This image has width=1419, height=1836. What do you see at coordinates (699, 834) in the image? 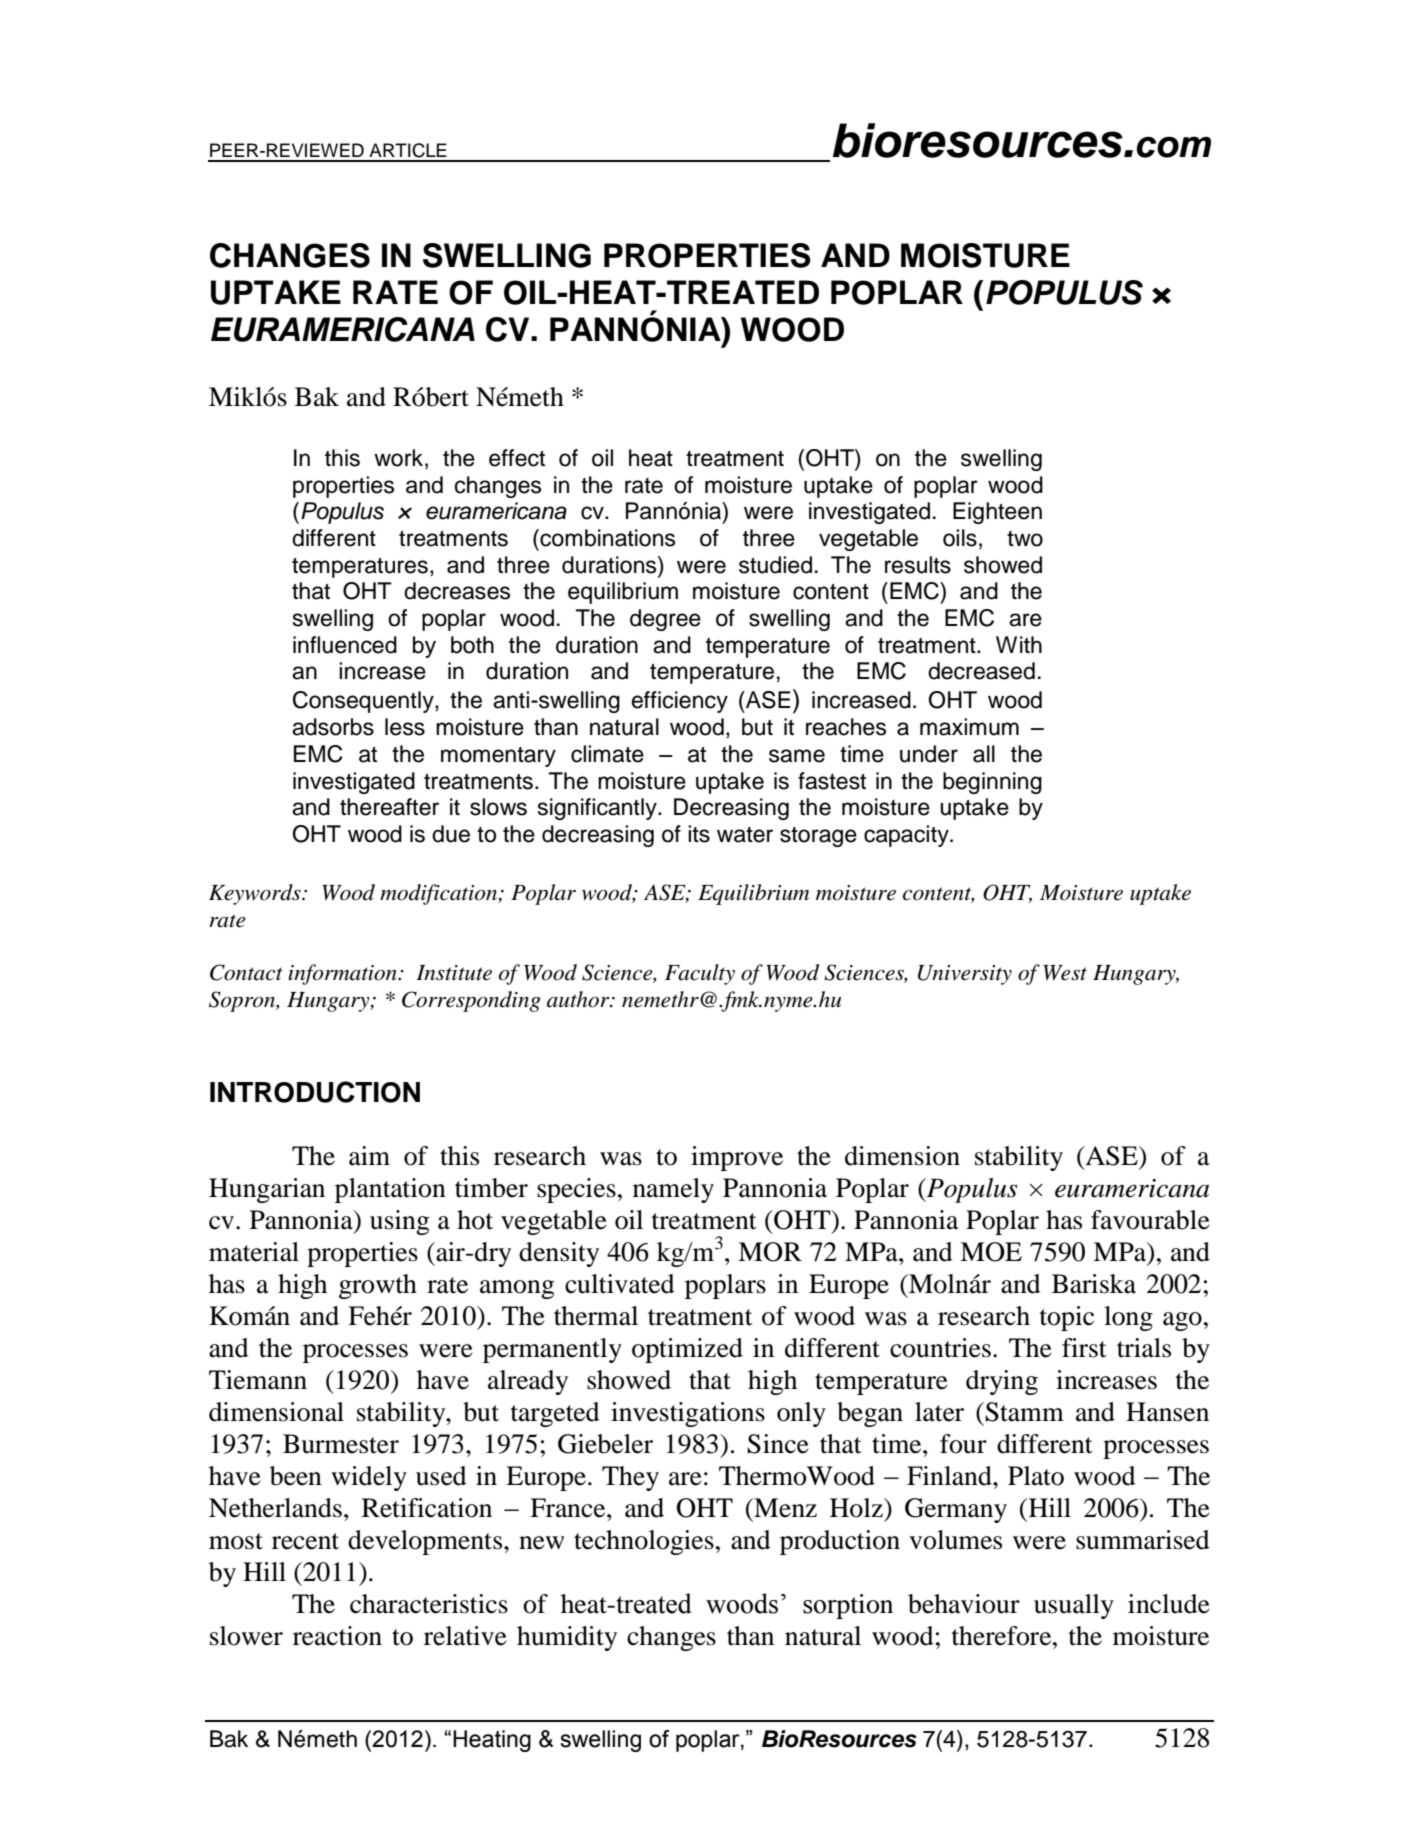
I see `its` at bounding box center [699, 834].
